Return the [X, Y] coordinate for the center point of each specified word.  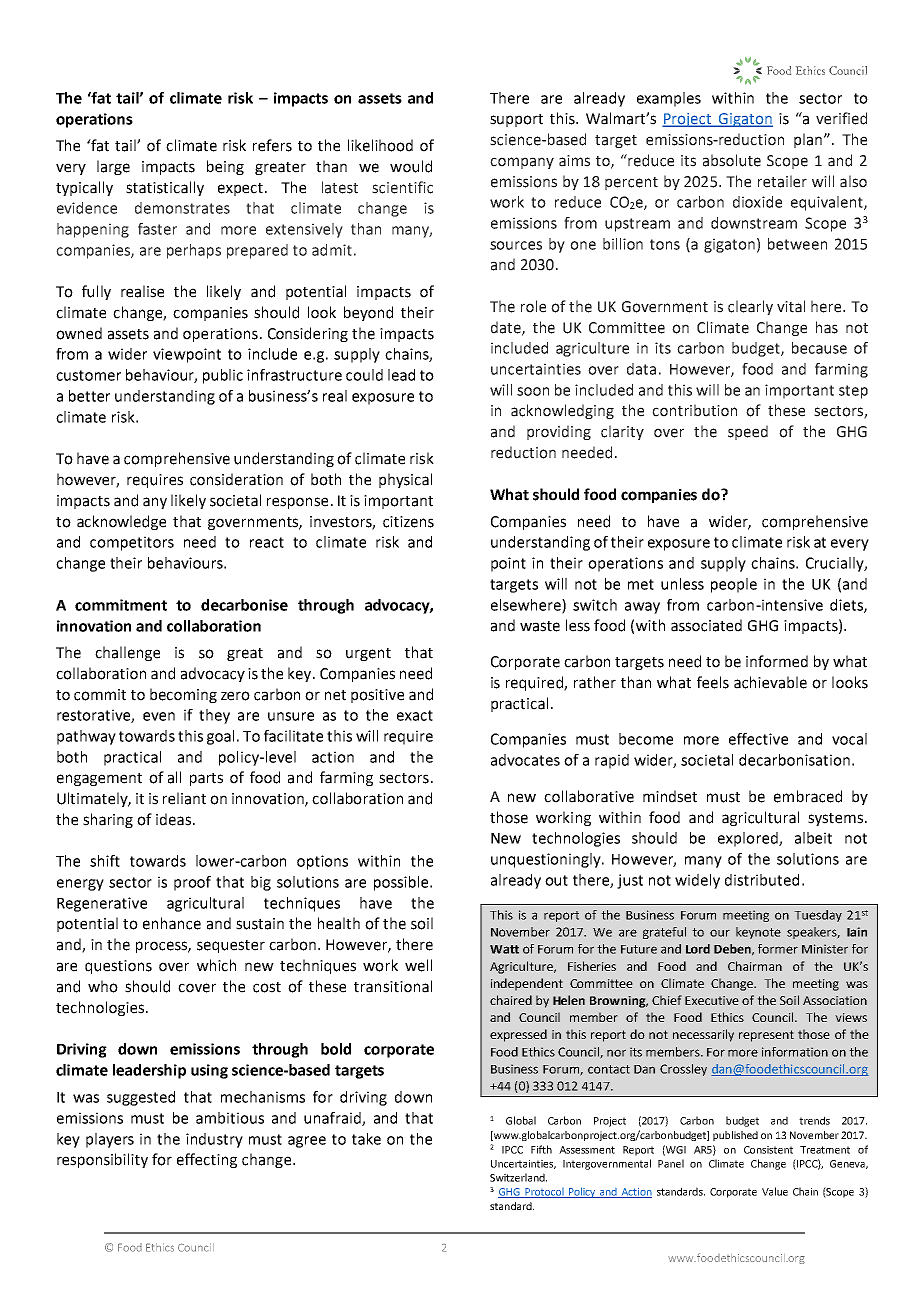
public [223, 376]
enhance [172, 923]
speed [748, 432]
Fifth [541, 1149]
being [225, 167]
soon [533, 391]
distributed [762, 880]
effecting [207, 1160]
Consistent [768, 1150]
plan [808, 140]
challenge [127, 653]
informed [777, 661]
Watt [504, 949]
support [516, 120]
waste [540, 626]
